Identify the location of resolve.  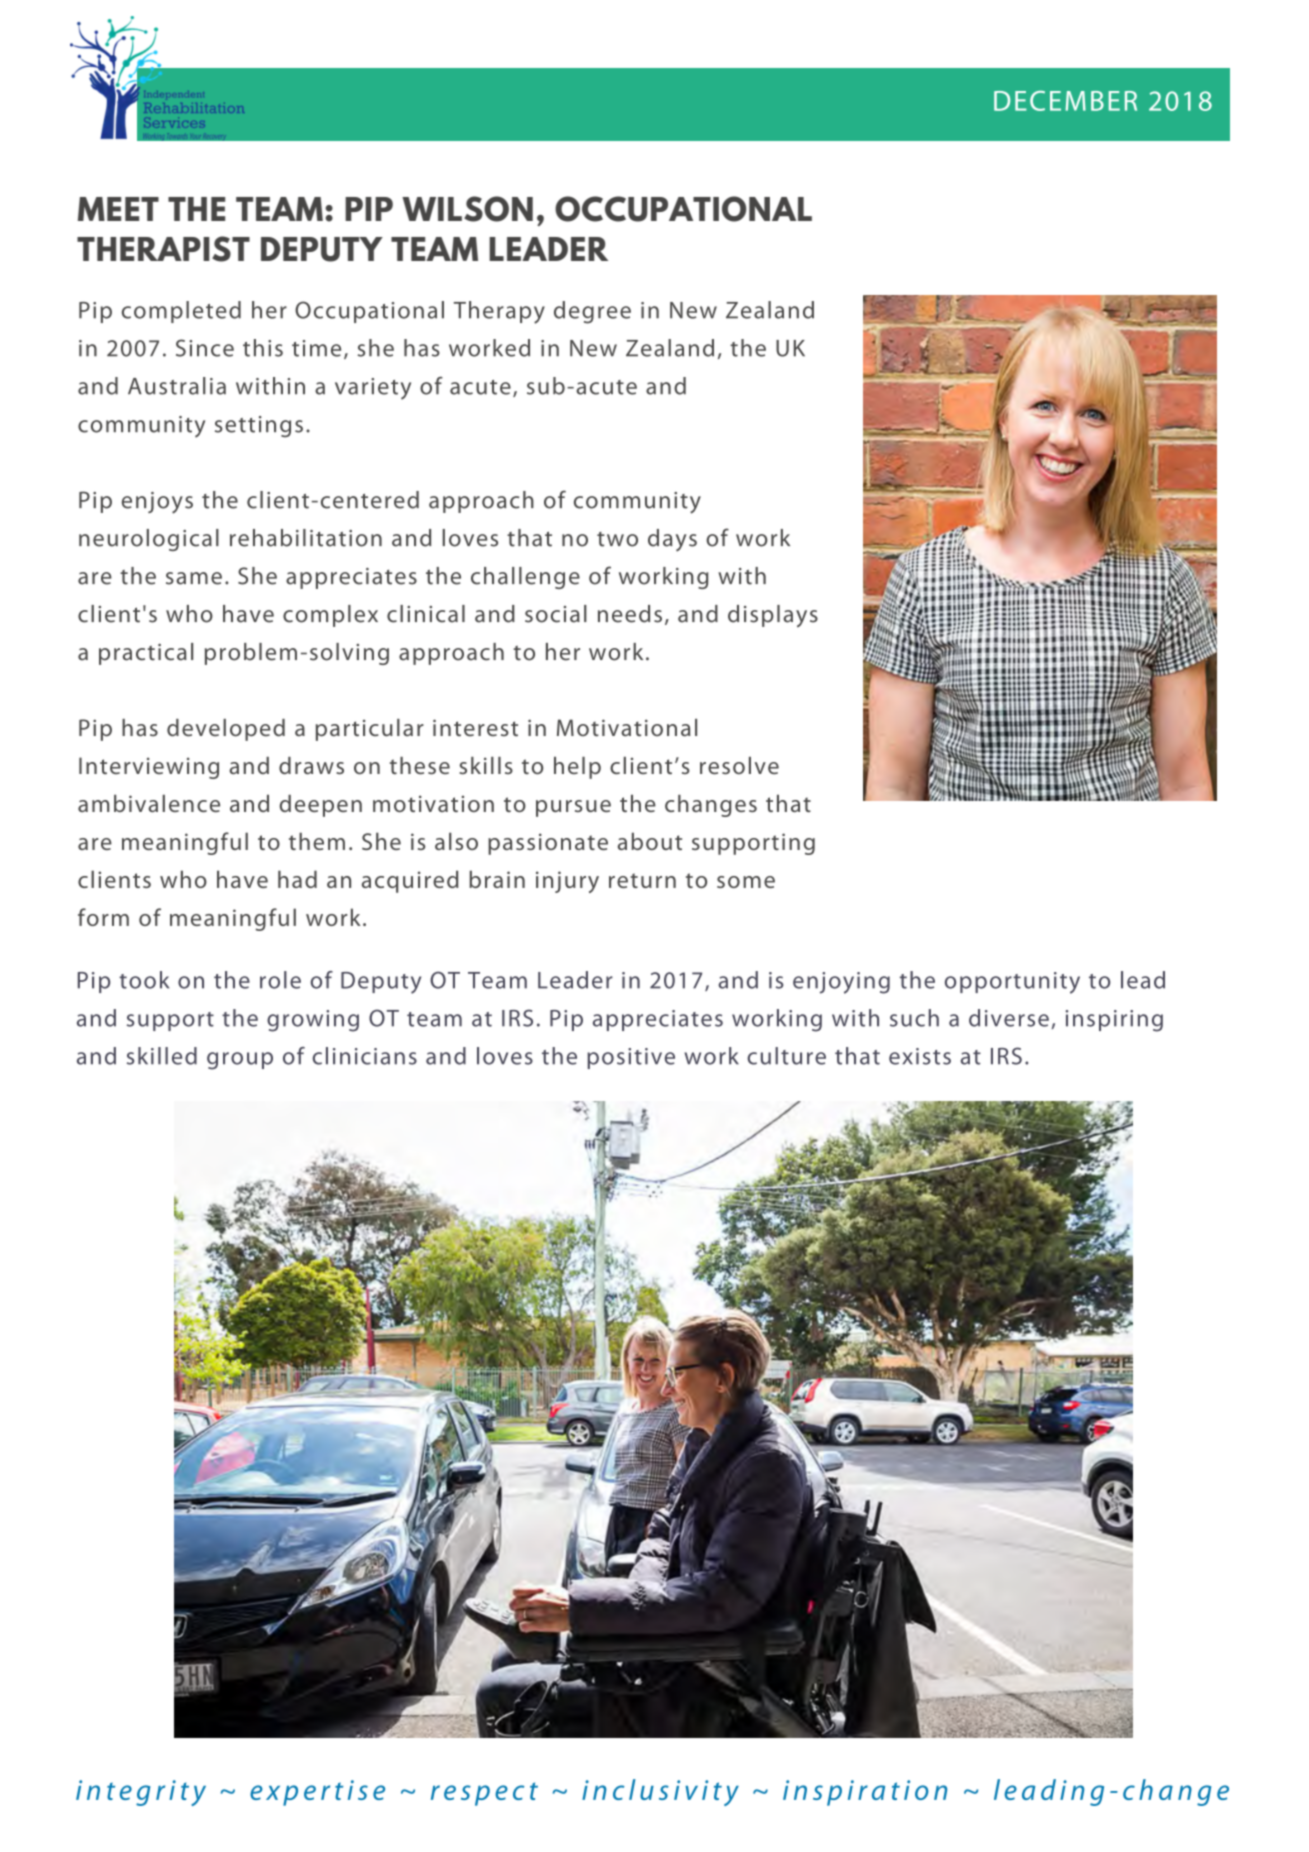
(739, 766).
